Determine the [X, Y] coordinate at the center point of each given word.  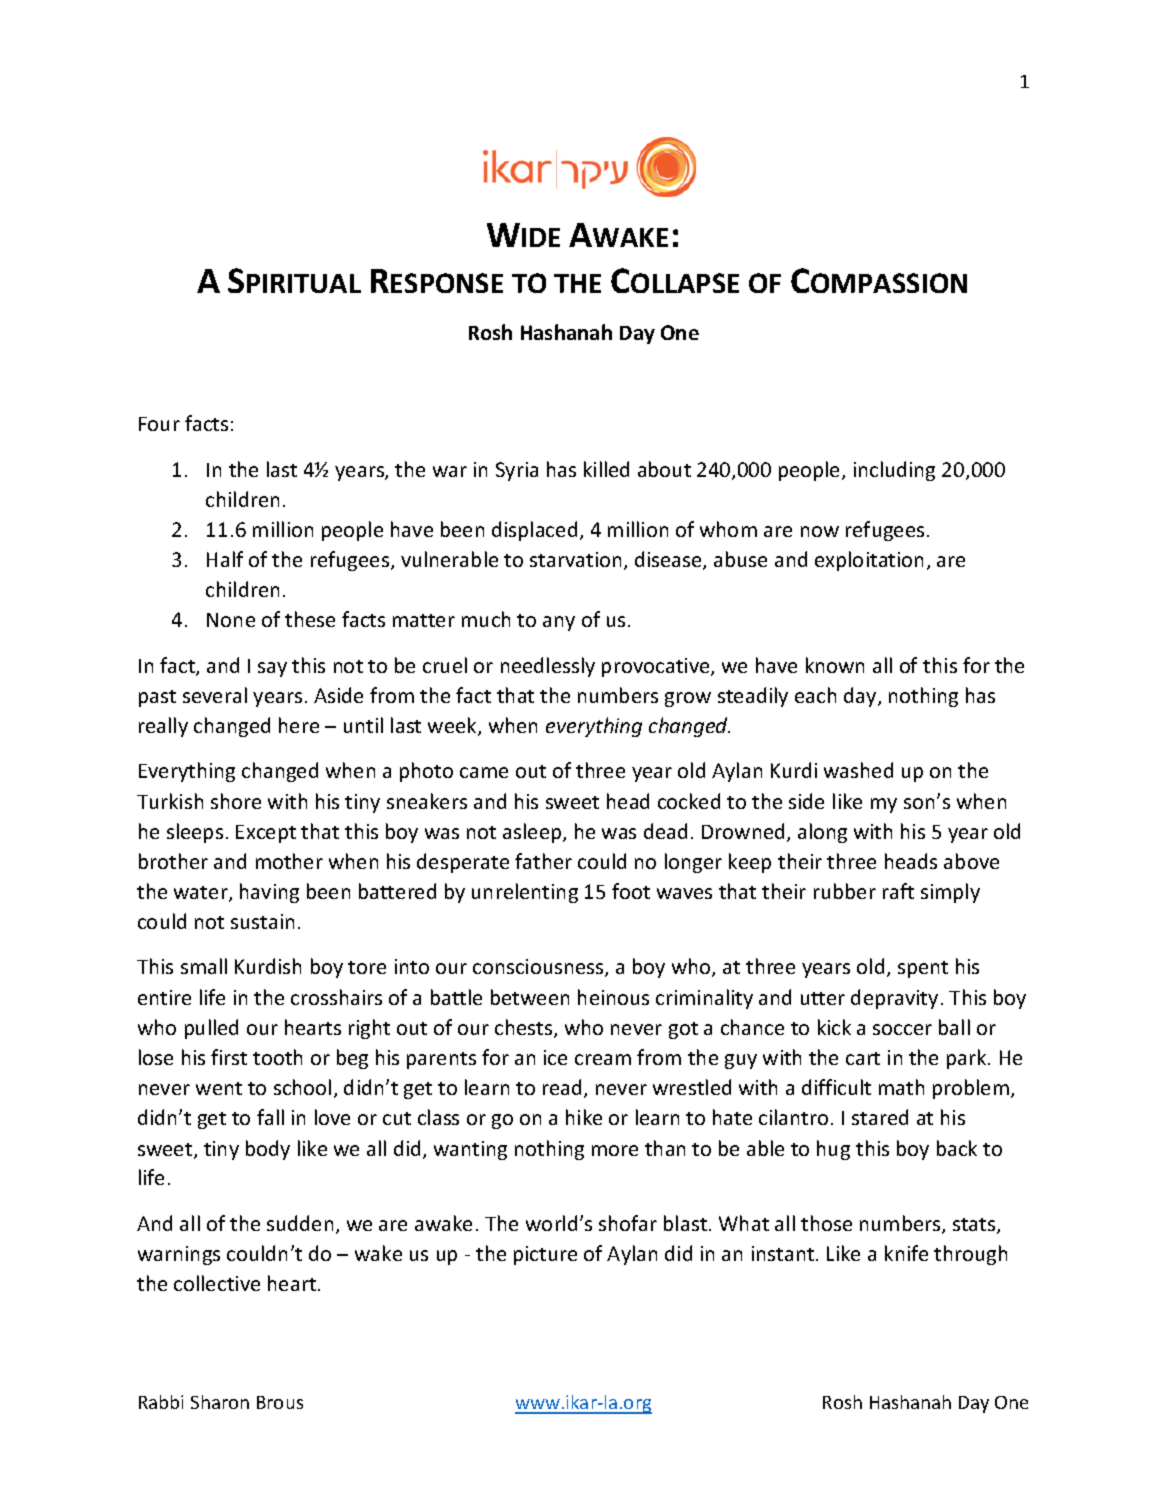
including [894, 471]
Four [159, 424]
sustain [262, 921]
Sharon [220, 1402]
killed [606, 469]
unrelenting [525, 893]
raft [898, 891]
